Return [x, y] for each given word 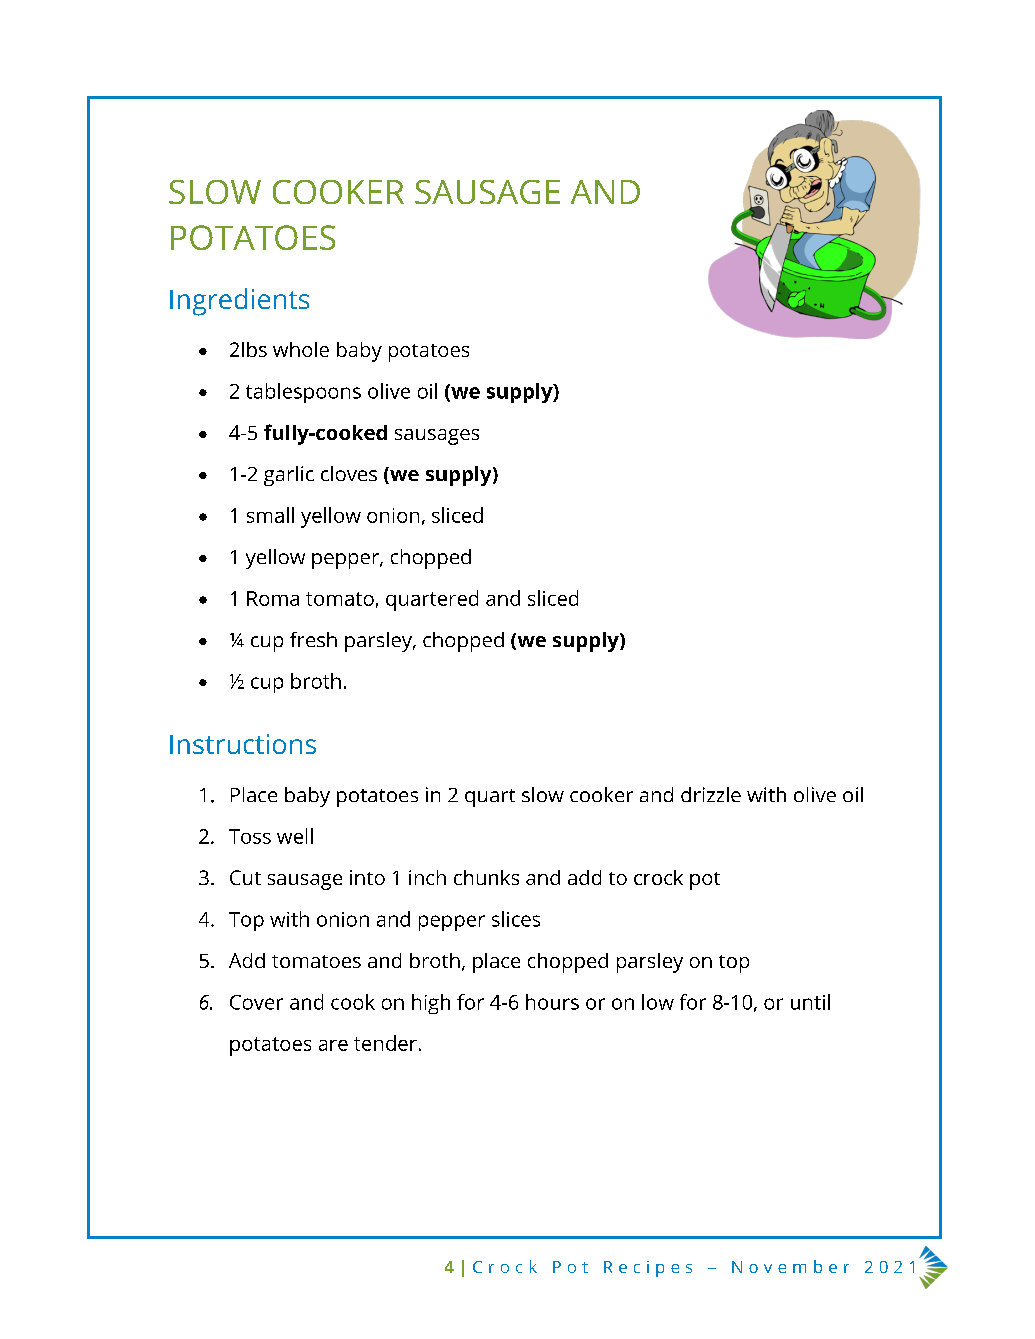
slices [516, 919]
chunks [486, 877]
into [367, 877]
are [333, 1045]
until [810, 1002]
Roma [273, 598]
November [790, 1266]
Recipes [648, 1269]
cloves [349, 473]
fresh [313, 639]
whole [301, 349]
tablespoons [303, 393]
